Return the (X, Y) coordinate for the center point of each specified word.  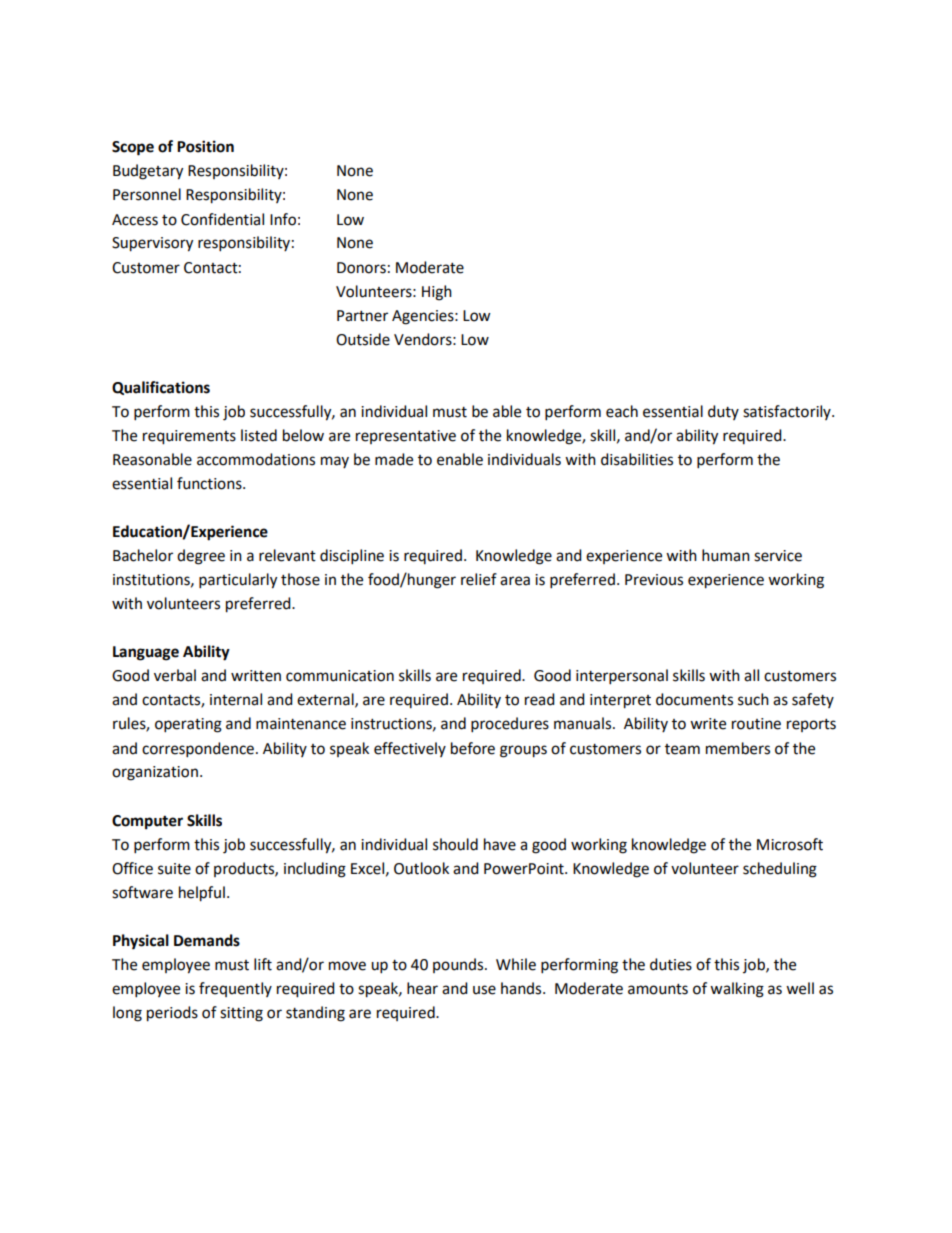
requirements (189, 437)
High (437, 293)
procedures (510, 725)
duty (723, 412)
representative (406, 437)
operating (188, 725)
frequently (235, 989)
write (708, 724)
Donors (361, 268)
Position (205, 146)
